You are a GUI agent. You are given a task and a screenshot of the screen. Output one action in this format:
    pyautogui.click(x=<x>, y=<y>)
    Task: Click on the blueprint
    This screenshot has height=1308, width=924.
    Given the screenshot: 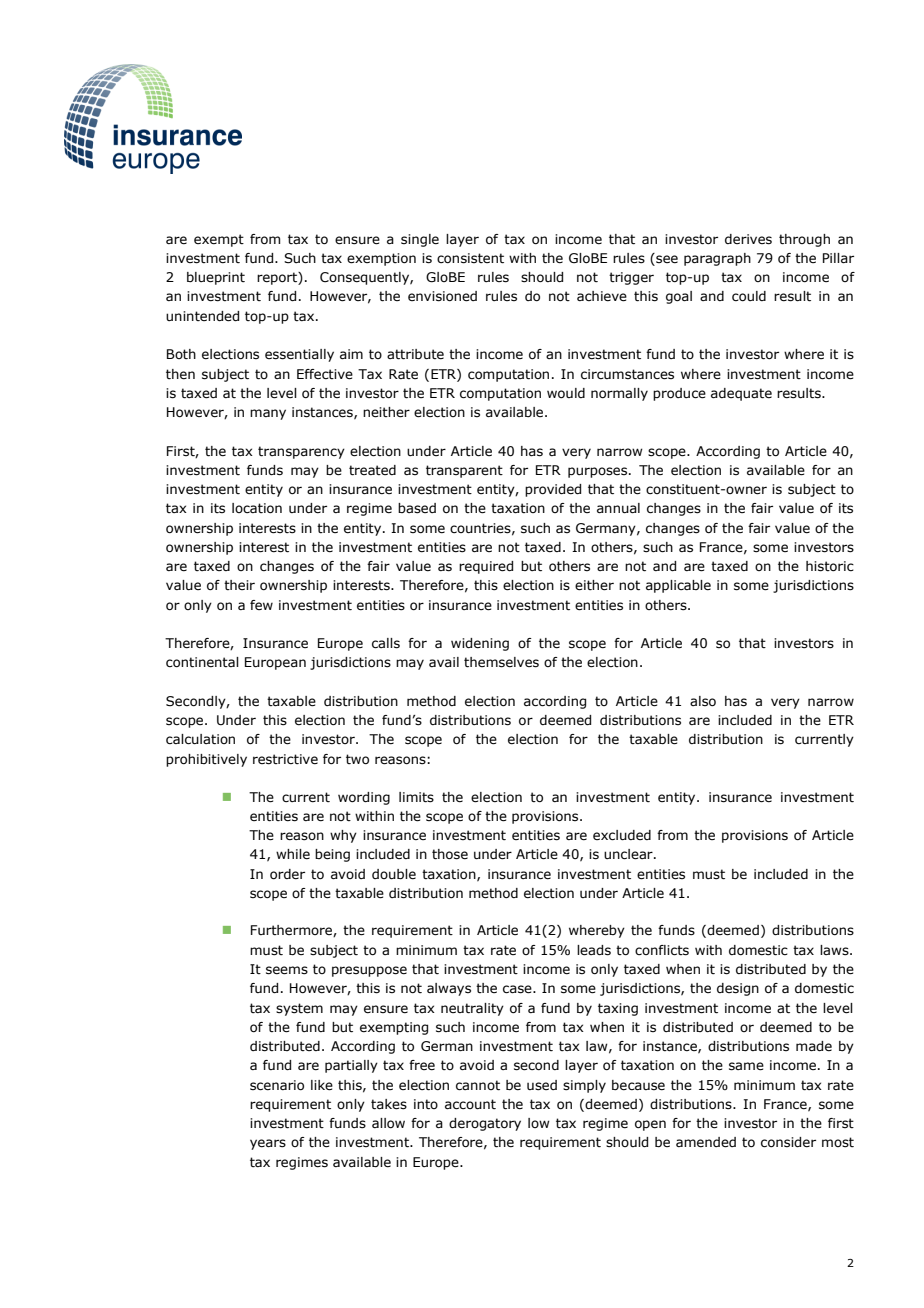 What is the action you would take?
    pyautogui.click(x=216, y=278)
